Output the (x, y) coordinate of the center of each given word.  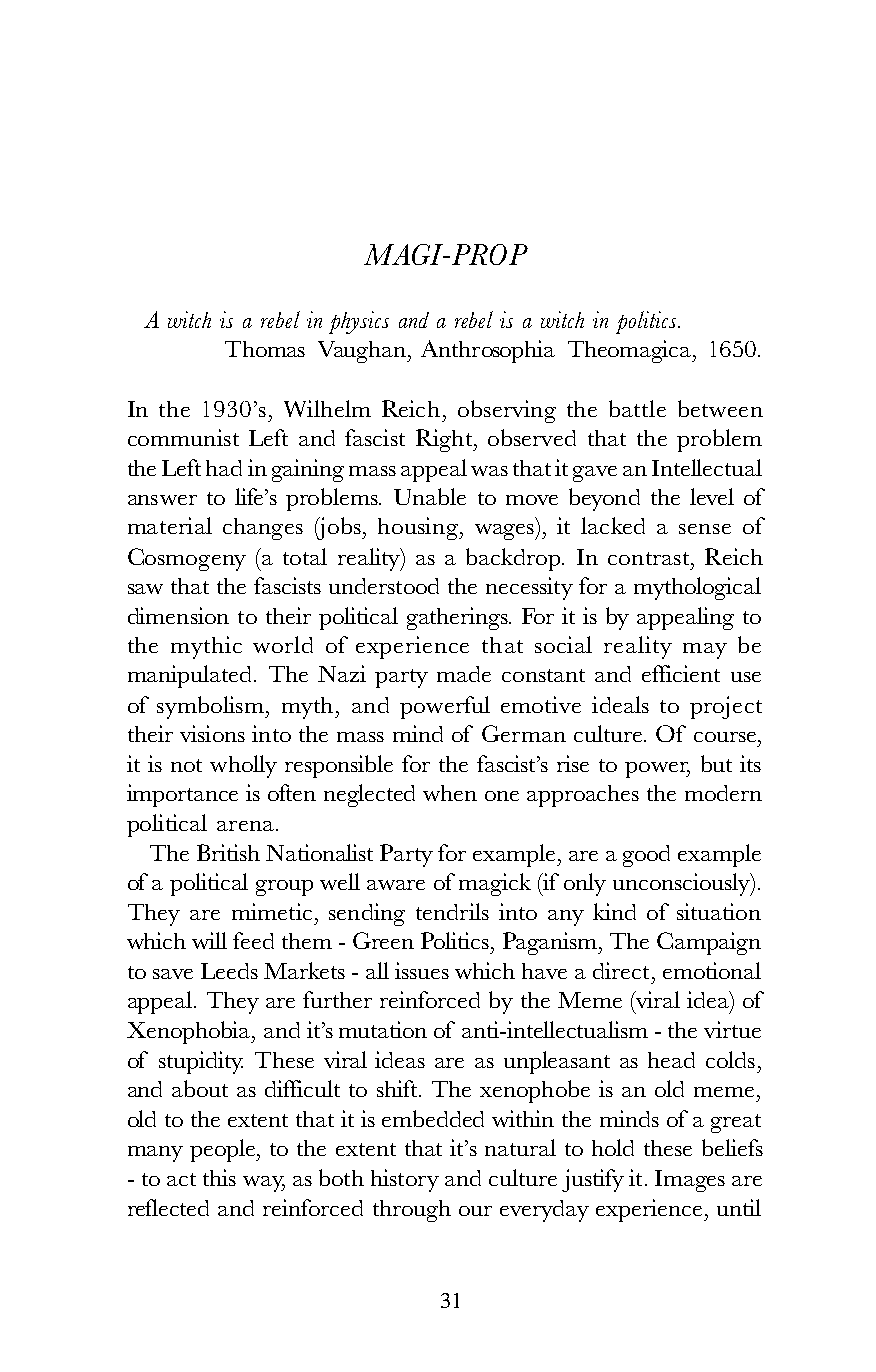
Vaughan (363, 352)
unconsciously (683, 884)
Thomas (265, 349)
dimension (178, 615)
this (219, 1177)
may (705, 651)
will (209, 940)
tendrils (452, 911)
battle (637, 408)
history (405, 1180)
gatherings (458, 618)
